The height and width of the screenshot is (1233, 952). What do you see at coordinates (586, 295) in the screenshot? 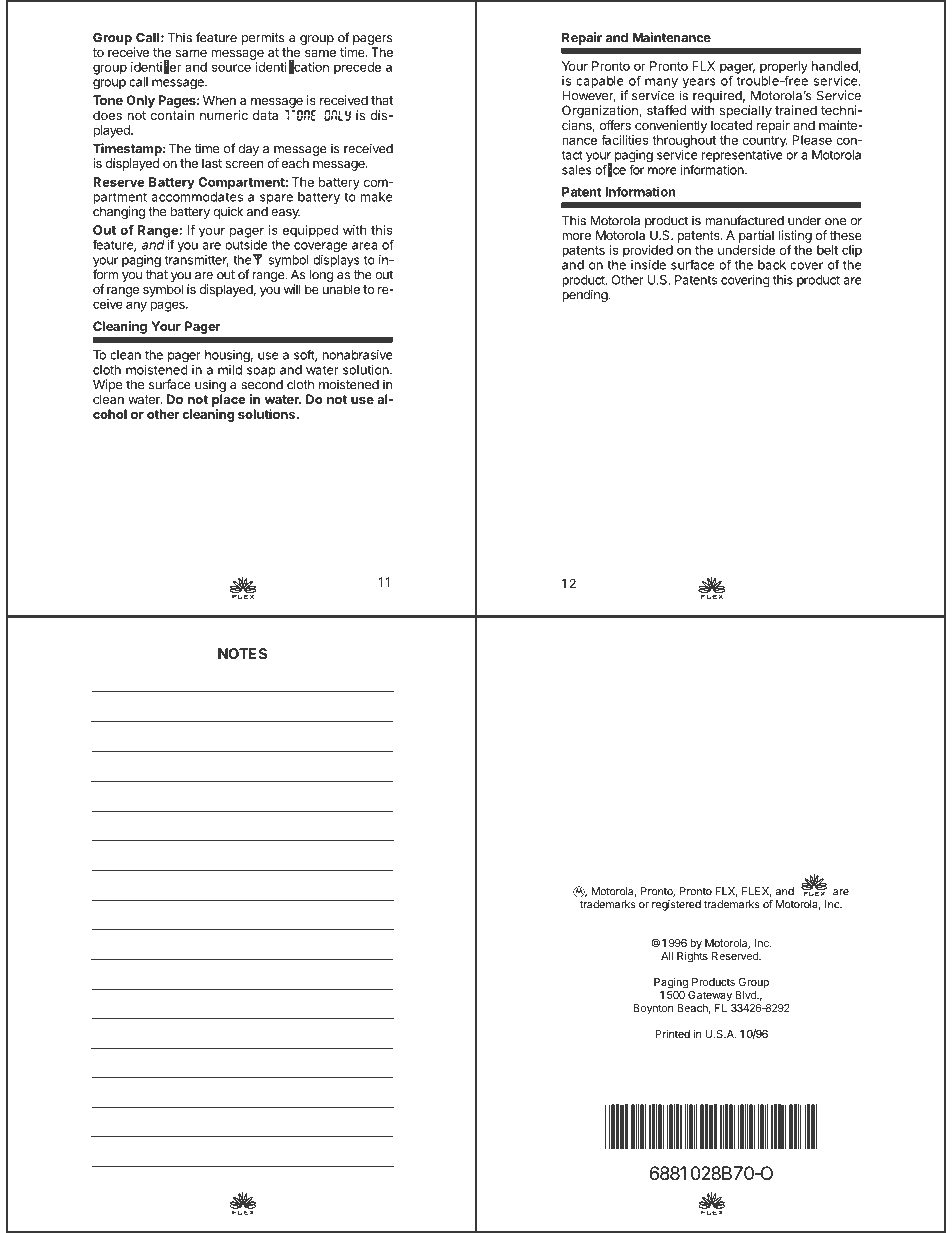
I see `pending` at bounding box center [586, 295].
